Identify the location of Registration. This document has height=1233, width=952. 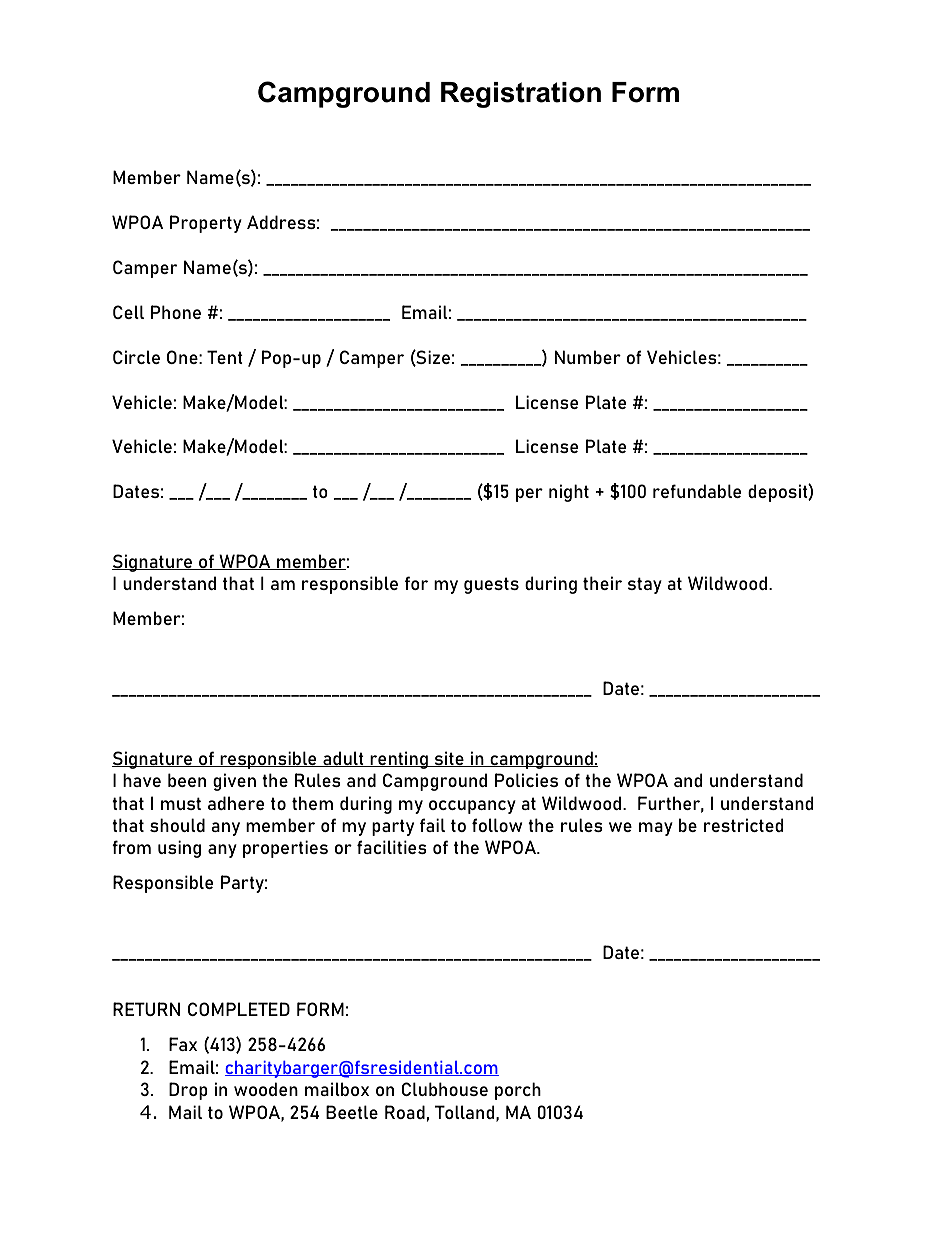
(521, 95).
